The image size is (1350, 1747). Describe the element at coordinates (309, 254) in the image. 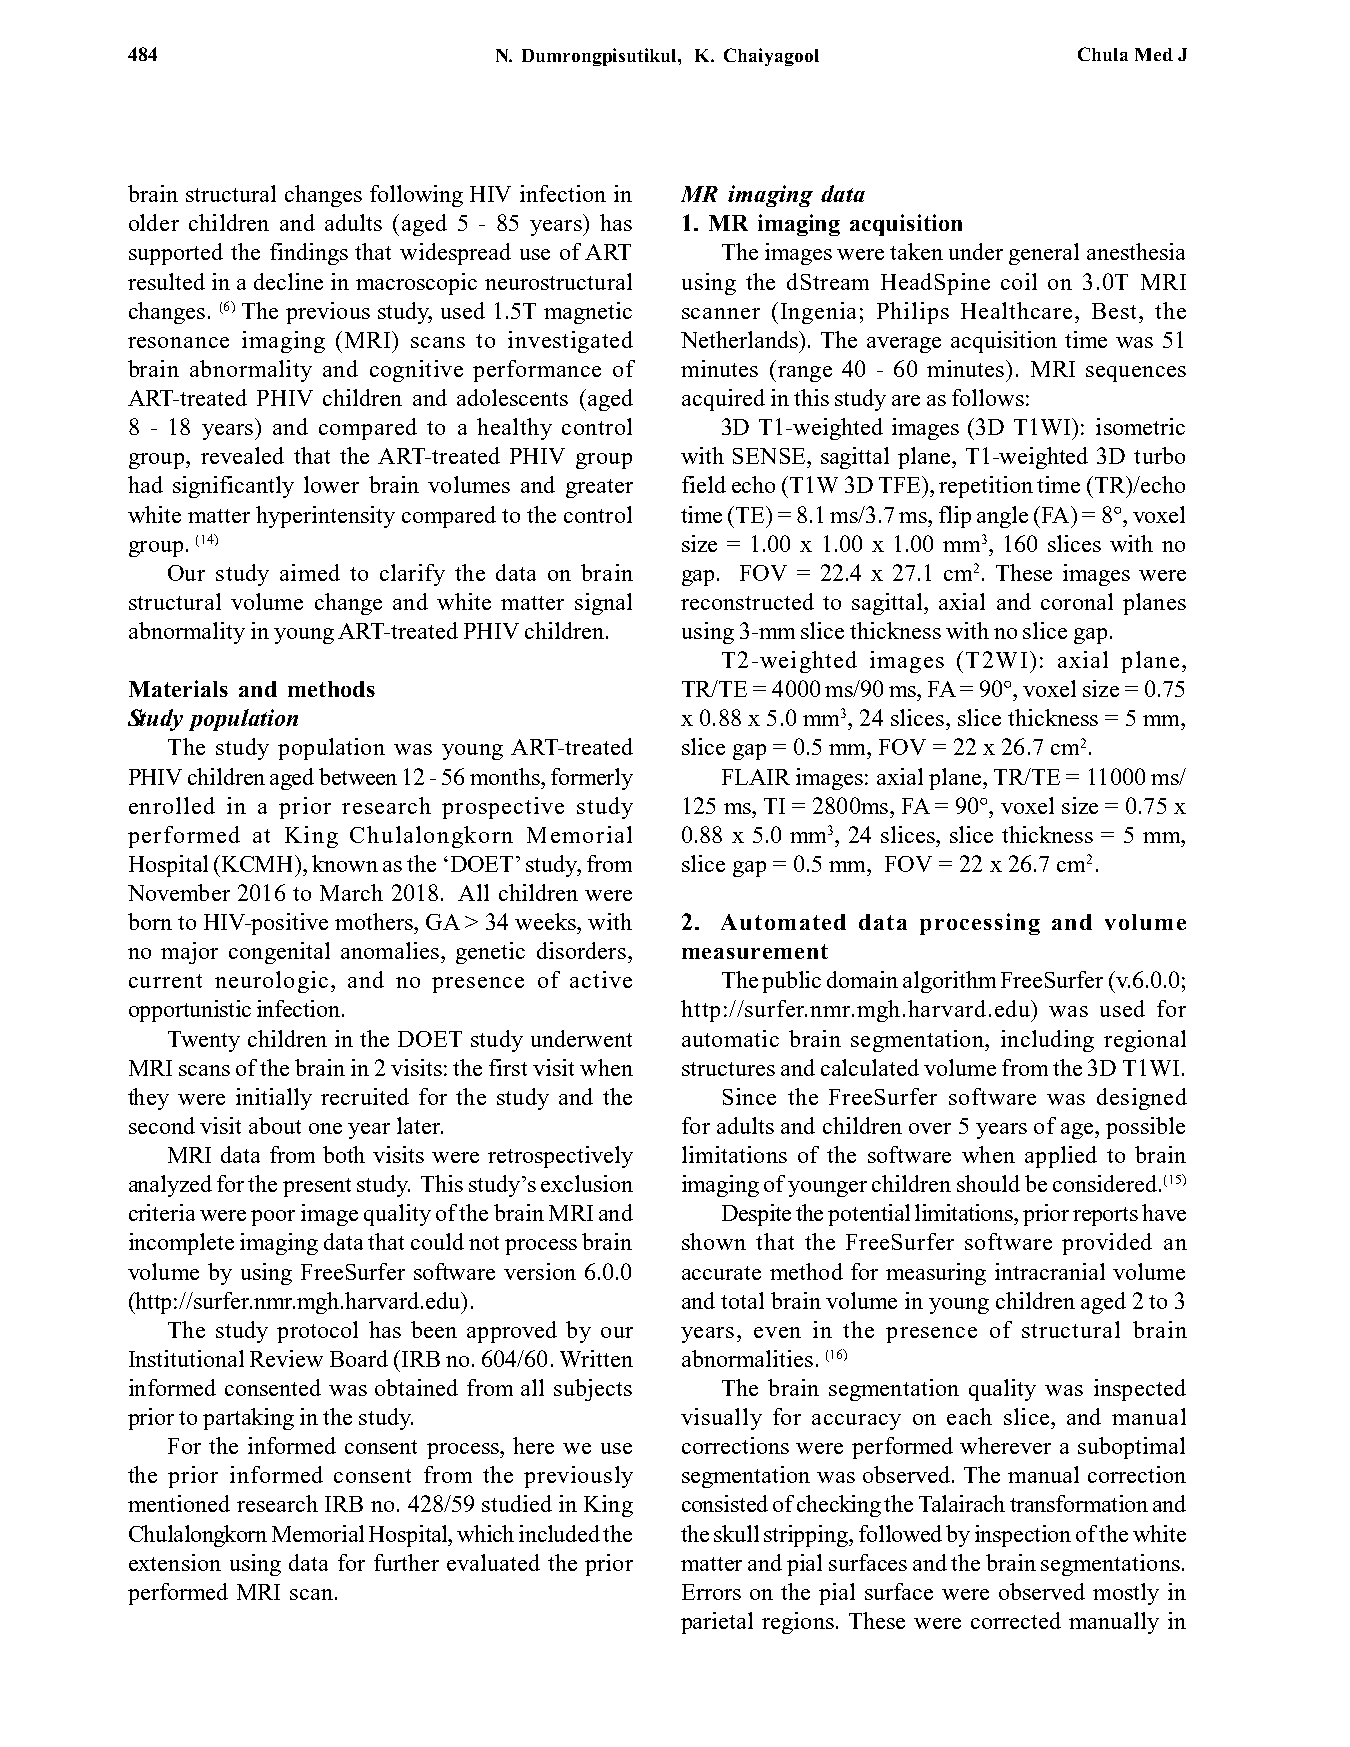

I see `findings` at that location.
